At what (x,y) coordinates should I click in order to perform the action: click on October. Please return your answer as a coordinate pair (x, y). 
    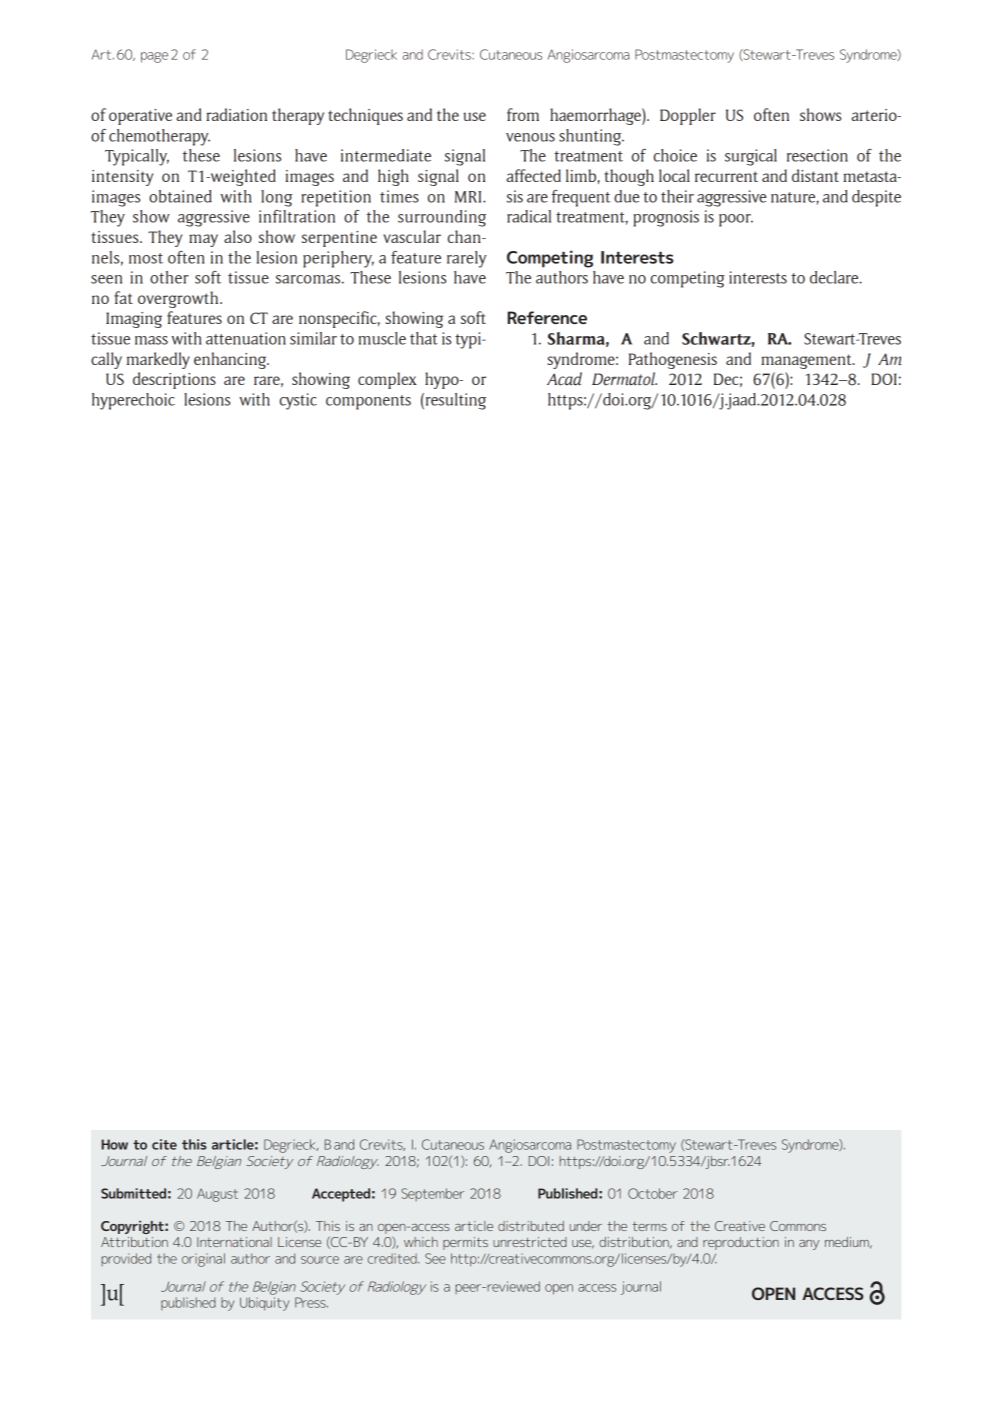
    Looking at the image, I should click on (653, 1193).
